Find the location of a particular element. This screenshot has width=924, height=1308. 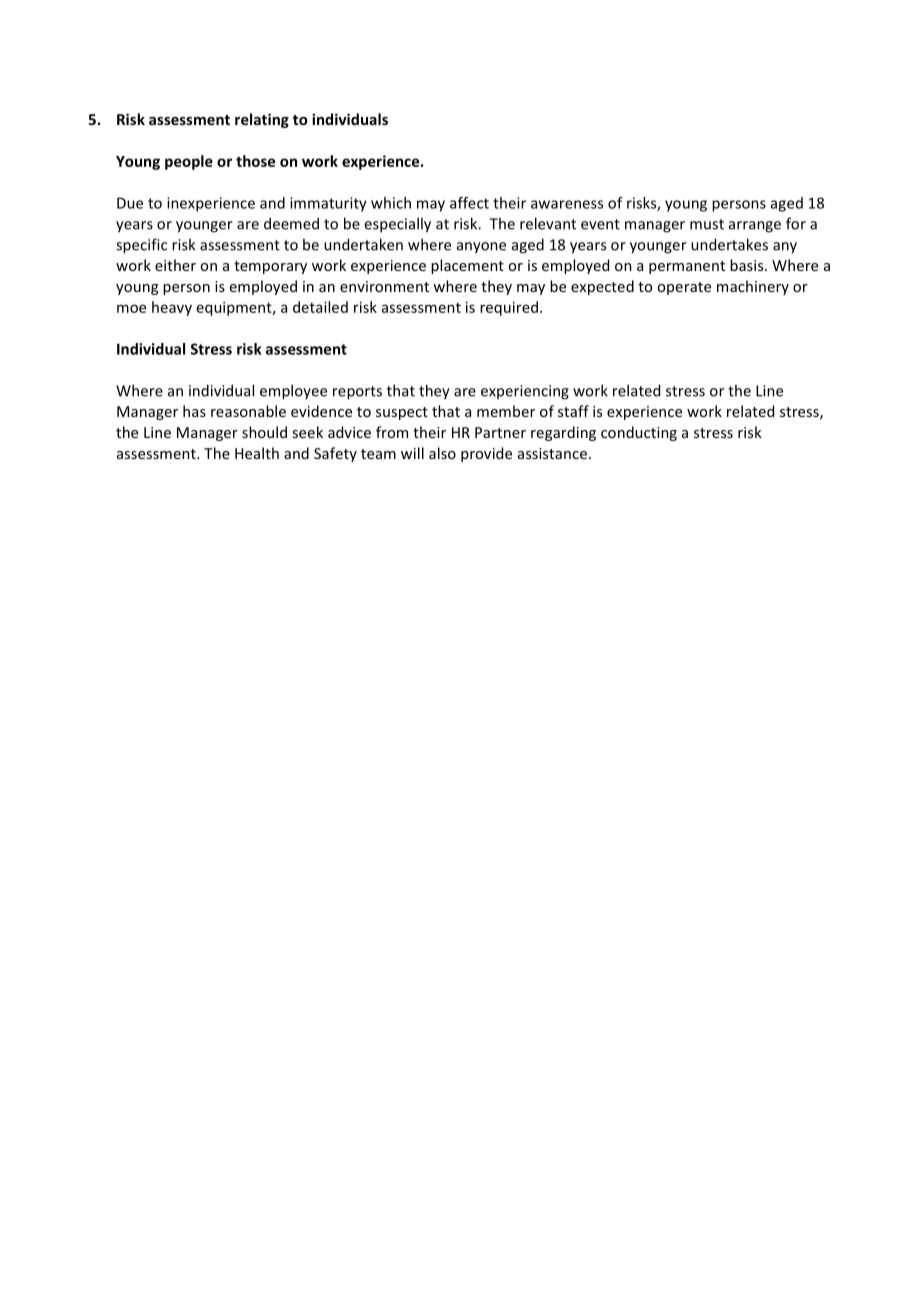

also is located at coordinates (442, 453).
